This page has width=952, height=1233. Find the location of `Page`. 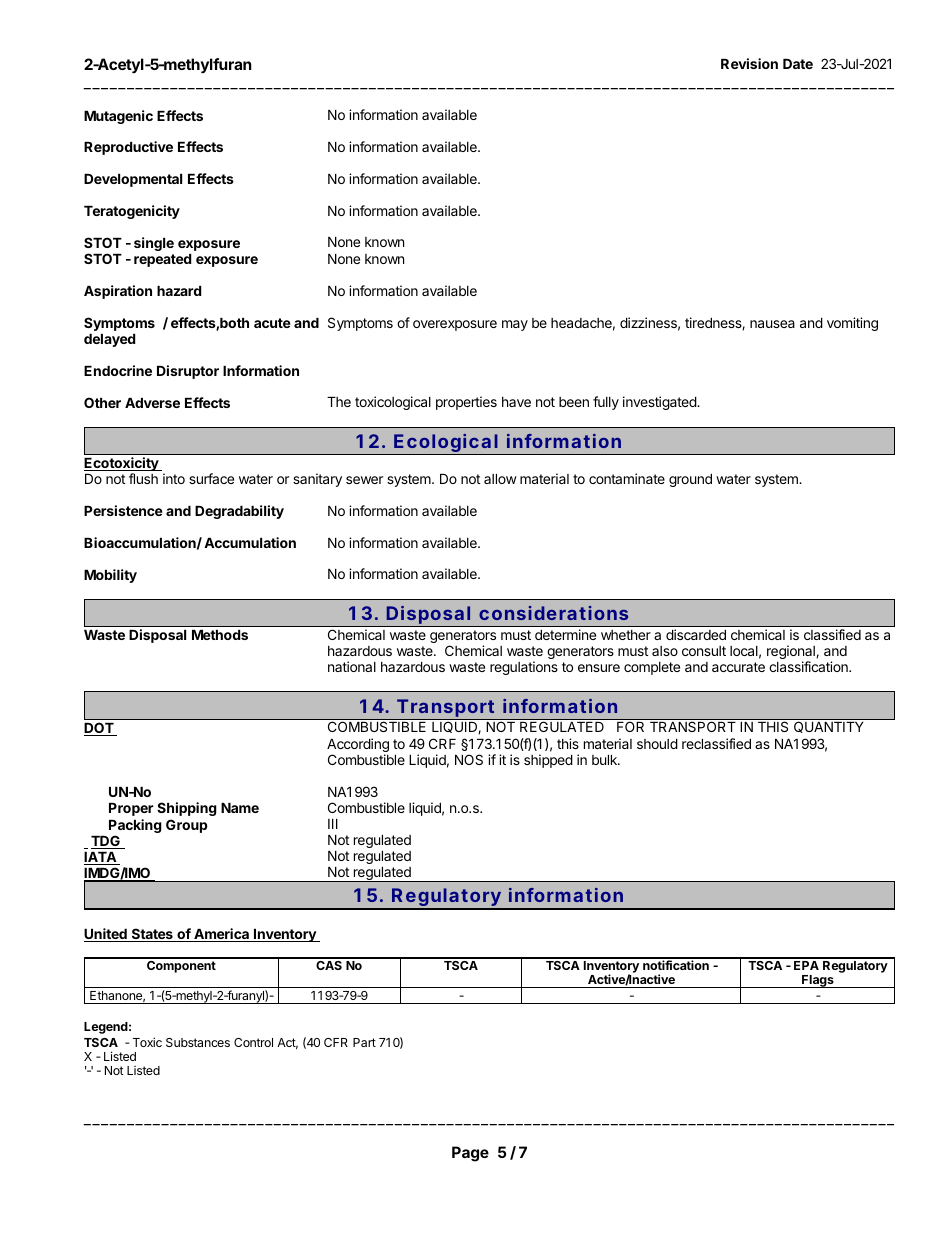

Page is located at coordinates (470, 1154).
